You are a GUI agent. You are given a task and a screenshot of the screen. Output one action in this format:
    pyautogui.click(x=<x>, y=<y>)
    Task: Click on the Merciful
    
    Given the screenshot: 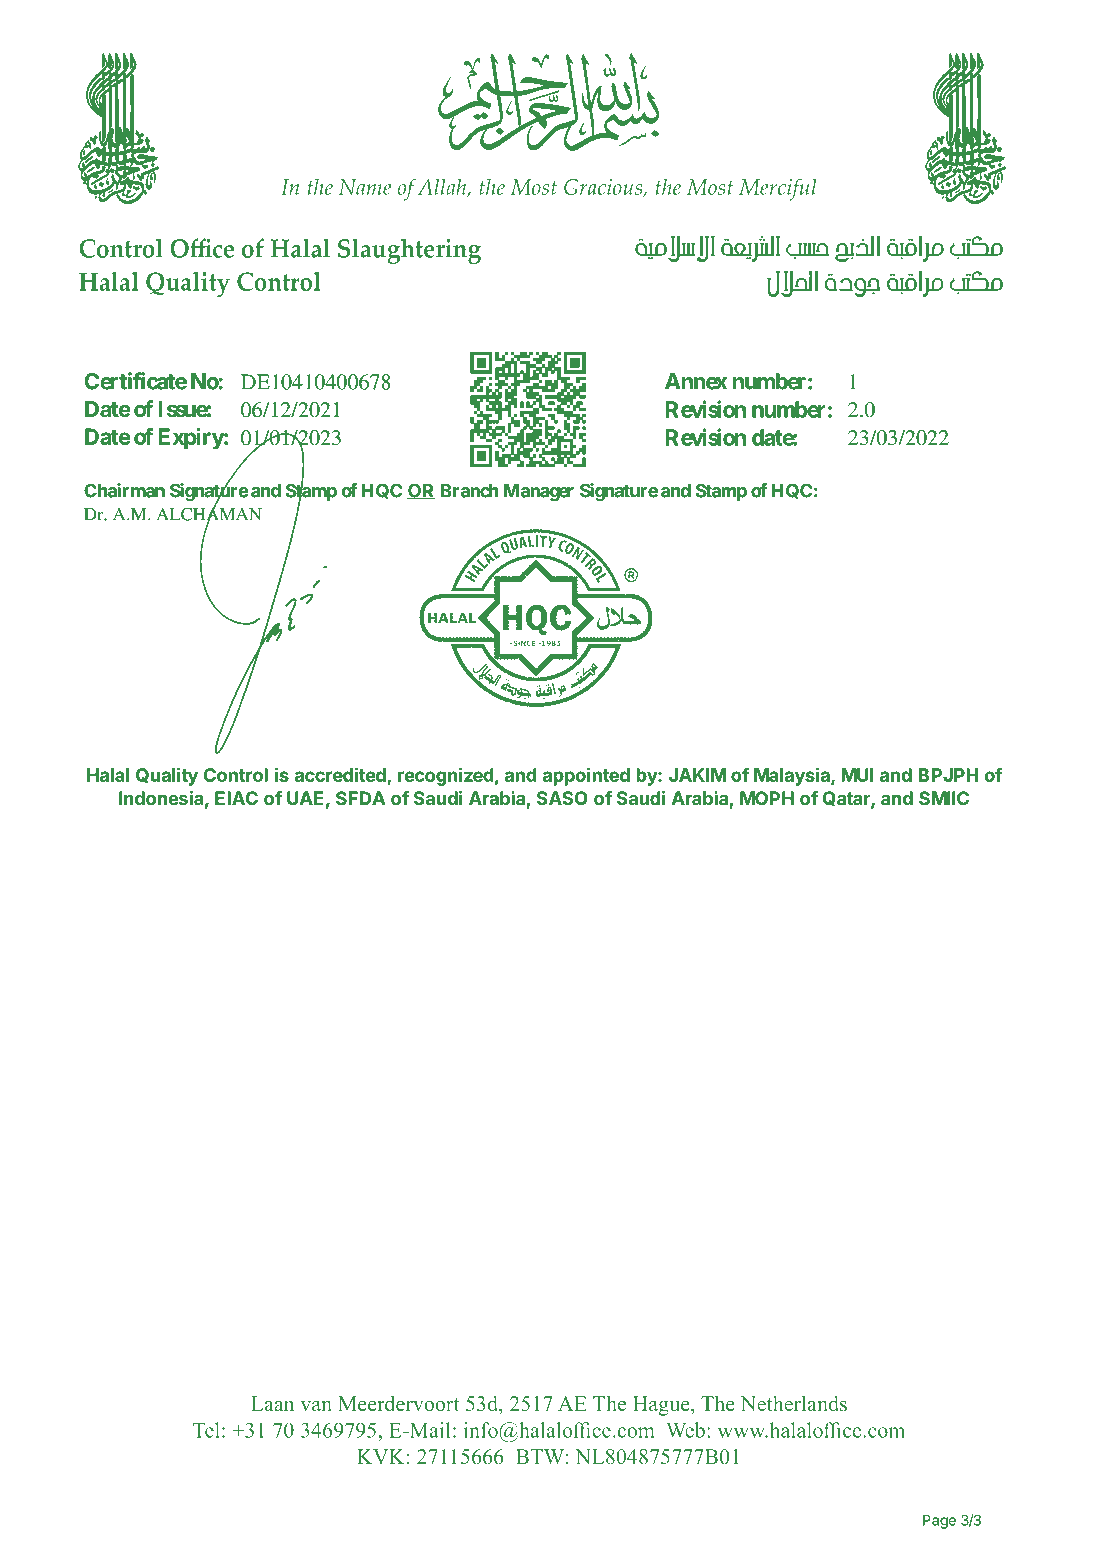 What is the action you would take?
    pyautogui.click(x=778, y=189)
